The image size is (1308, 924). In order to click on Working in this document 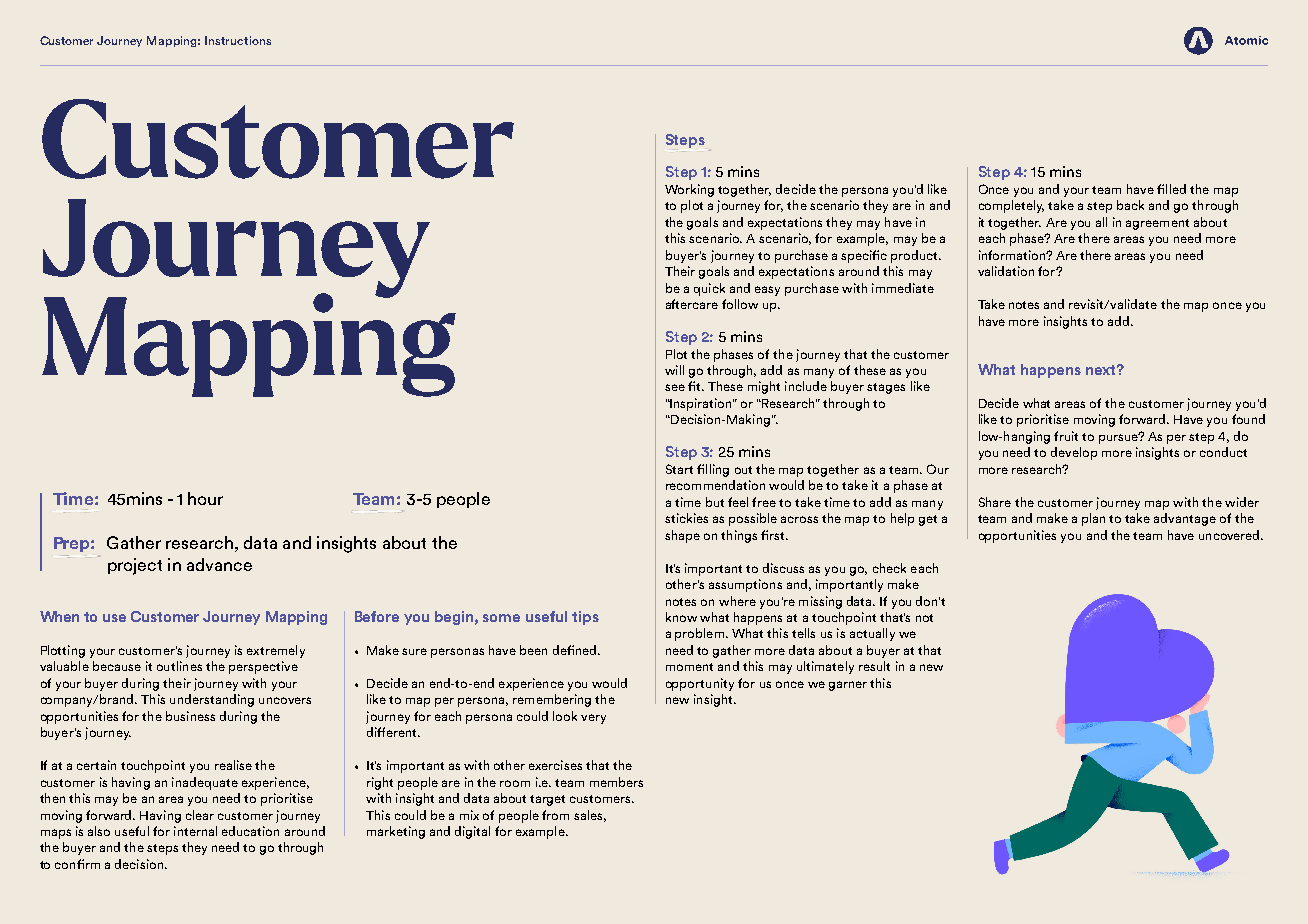, I will do `click(689, 190)`.
